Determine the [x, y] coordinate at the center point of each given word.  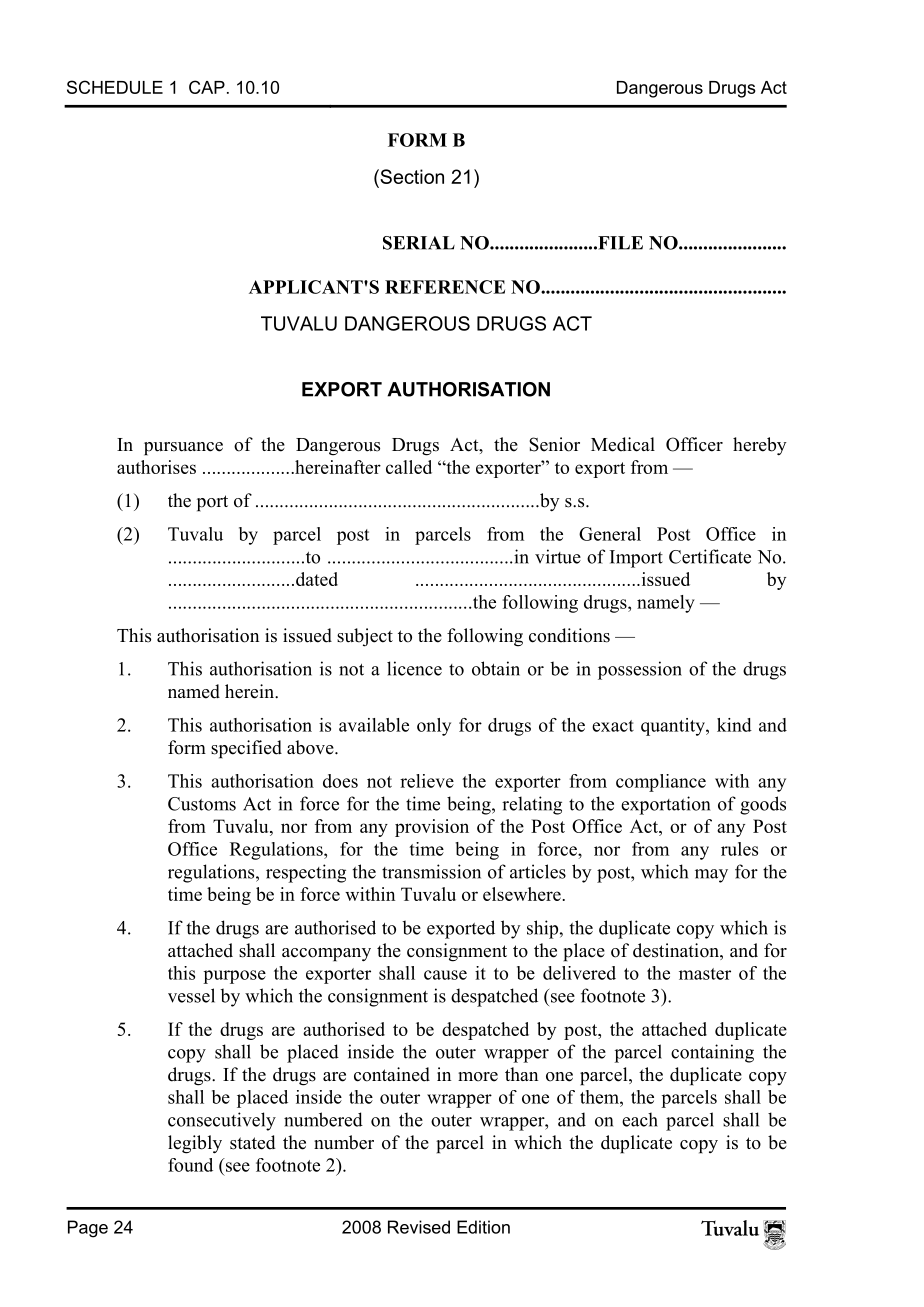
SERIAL [419, 243]
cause [445, 975]
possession [640, 670]
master [705, 974]
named [194, 691]
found [190, 1165]
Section [411, 176]
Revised [419, 1227]
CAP [207, 87]
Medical [623, 444]
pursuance [183, 449]
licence [414, 668]
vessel [191, 995]
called [409, 467]
